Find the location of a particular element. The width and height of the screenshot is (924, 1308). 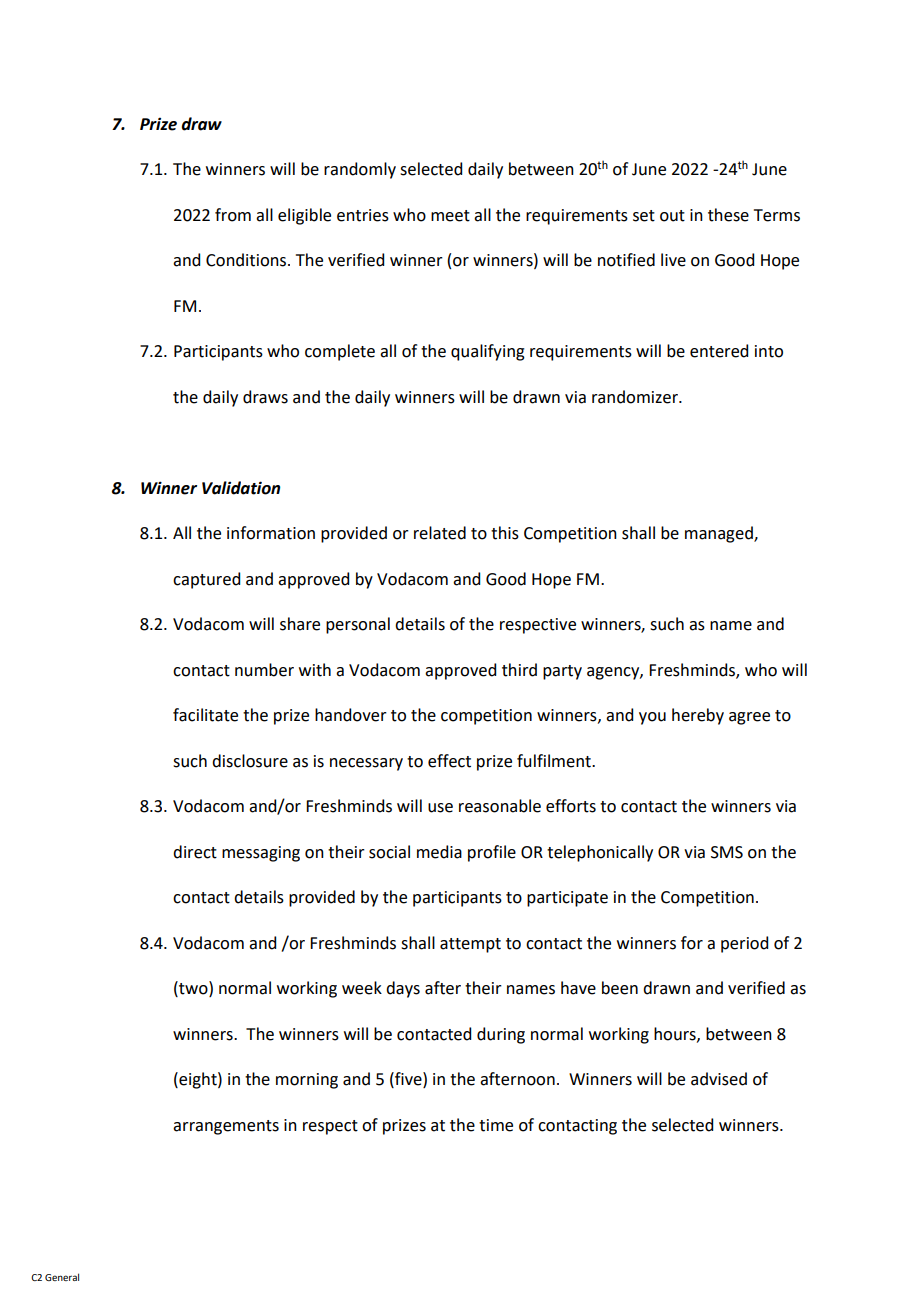

General is located at coordinates (62, 1277).
